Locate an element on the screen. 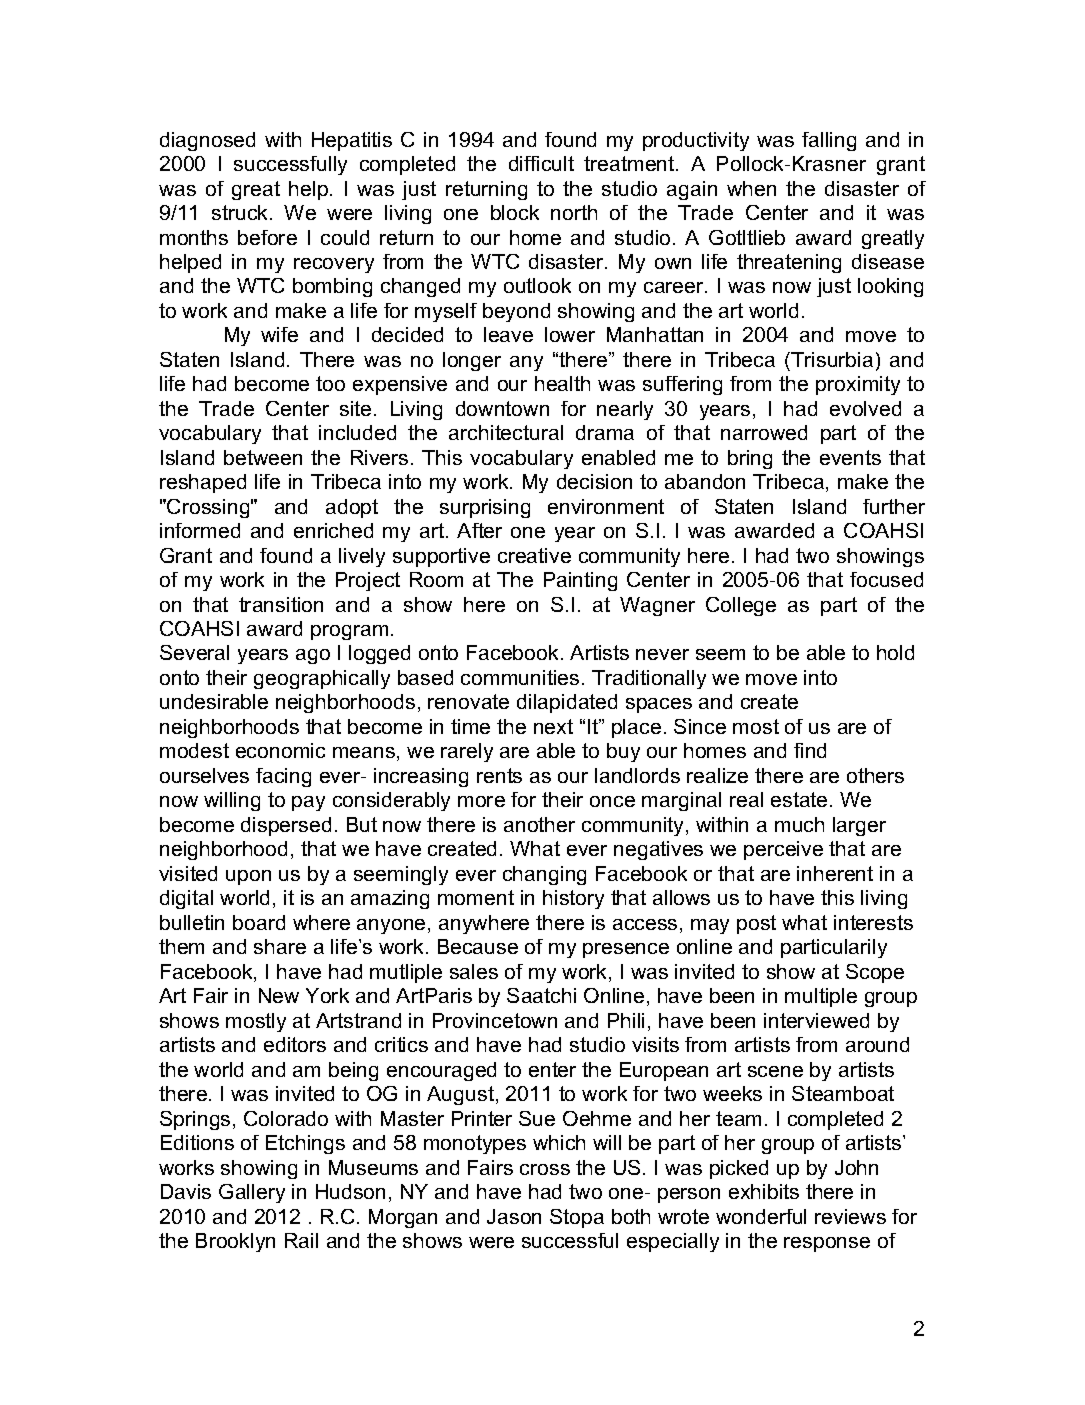 The height and width of the screenshot is (1405, 1085). difficult is located at coordinates (541, 163).
